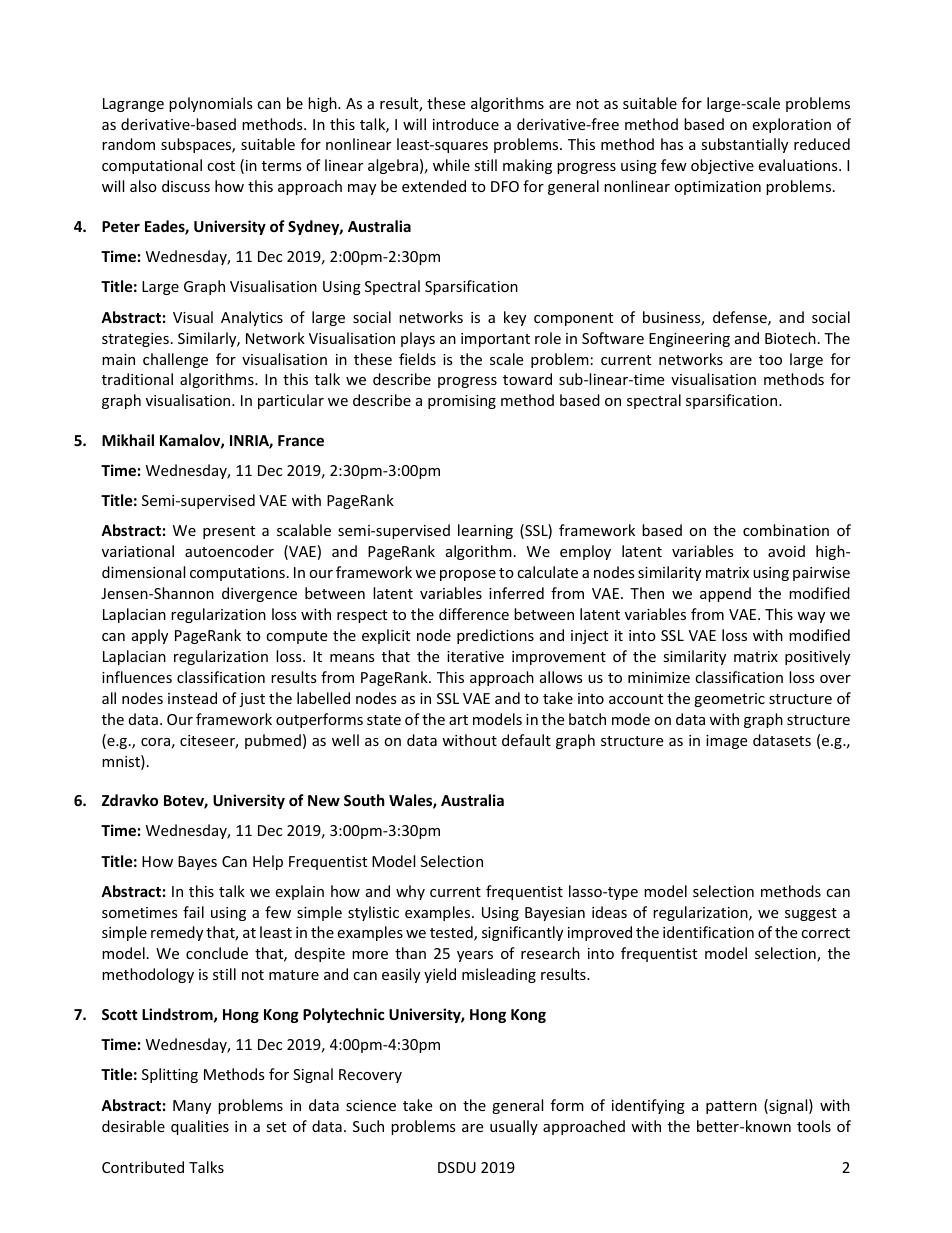 The height and width of the page is (1233, 952). What do you see at coordinates (744, 145) in the page?
I see `substantially` at bounding box center [744, 145].
